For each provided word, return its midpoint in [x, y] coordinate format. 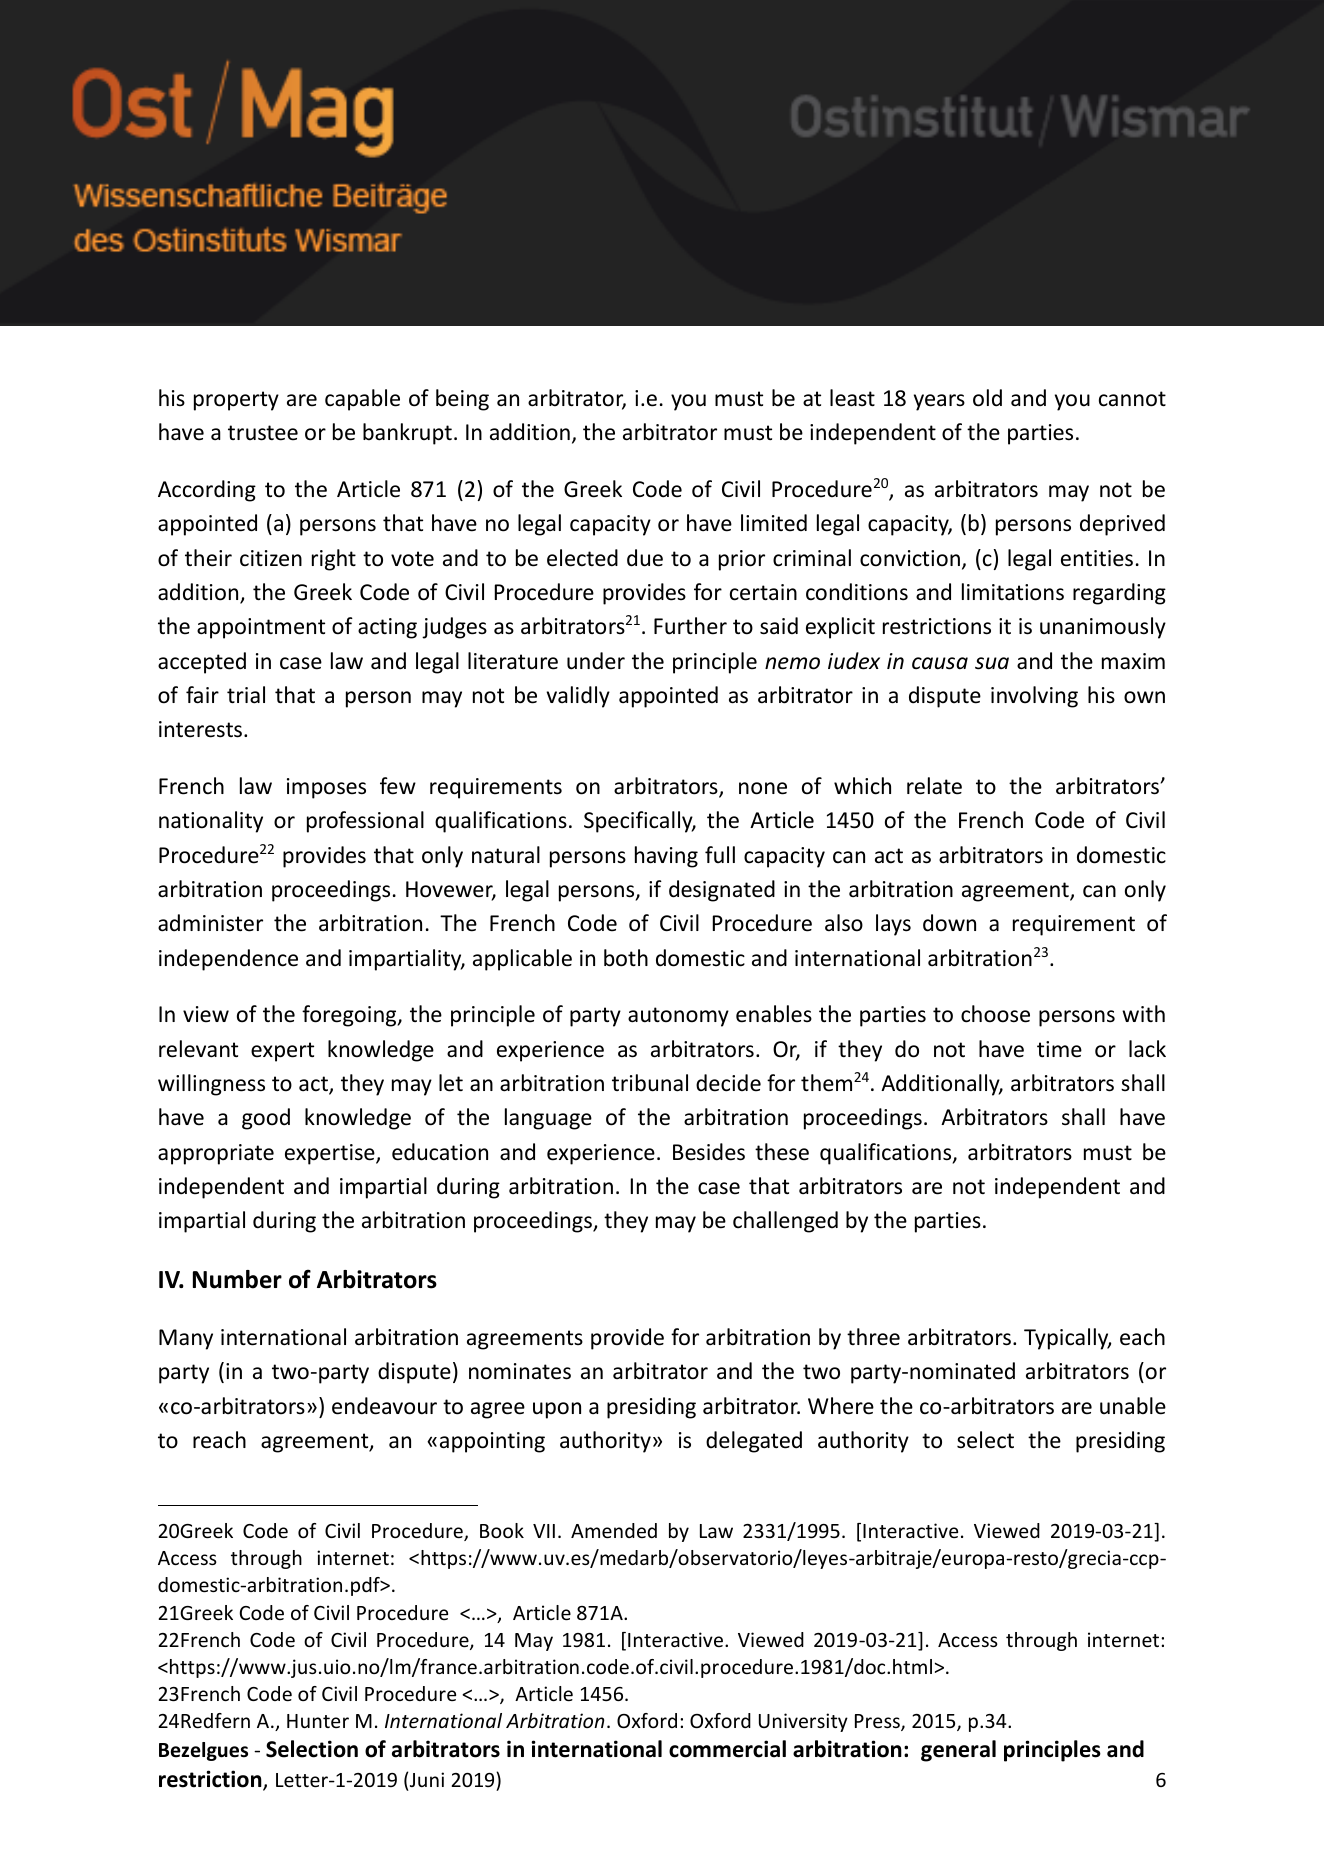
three [873, 1337]
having [666, 857]
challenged [785, 1222]
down [949, 923]
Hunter [318, 1721]
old [987, 398]
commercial [727, 1749]
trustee [263, 433]
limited [774, 523]
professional [365, 822]
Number [237, 1279]
